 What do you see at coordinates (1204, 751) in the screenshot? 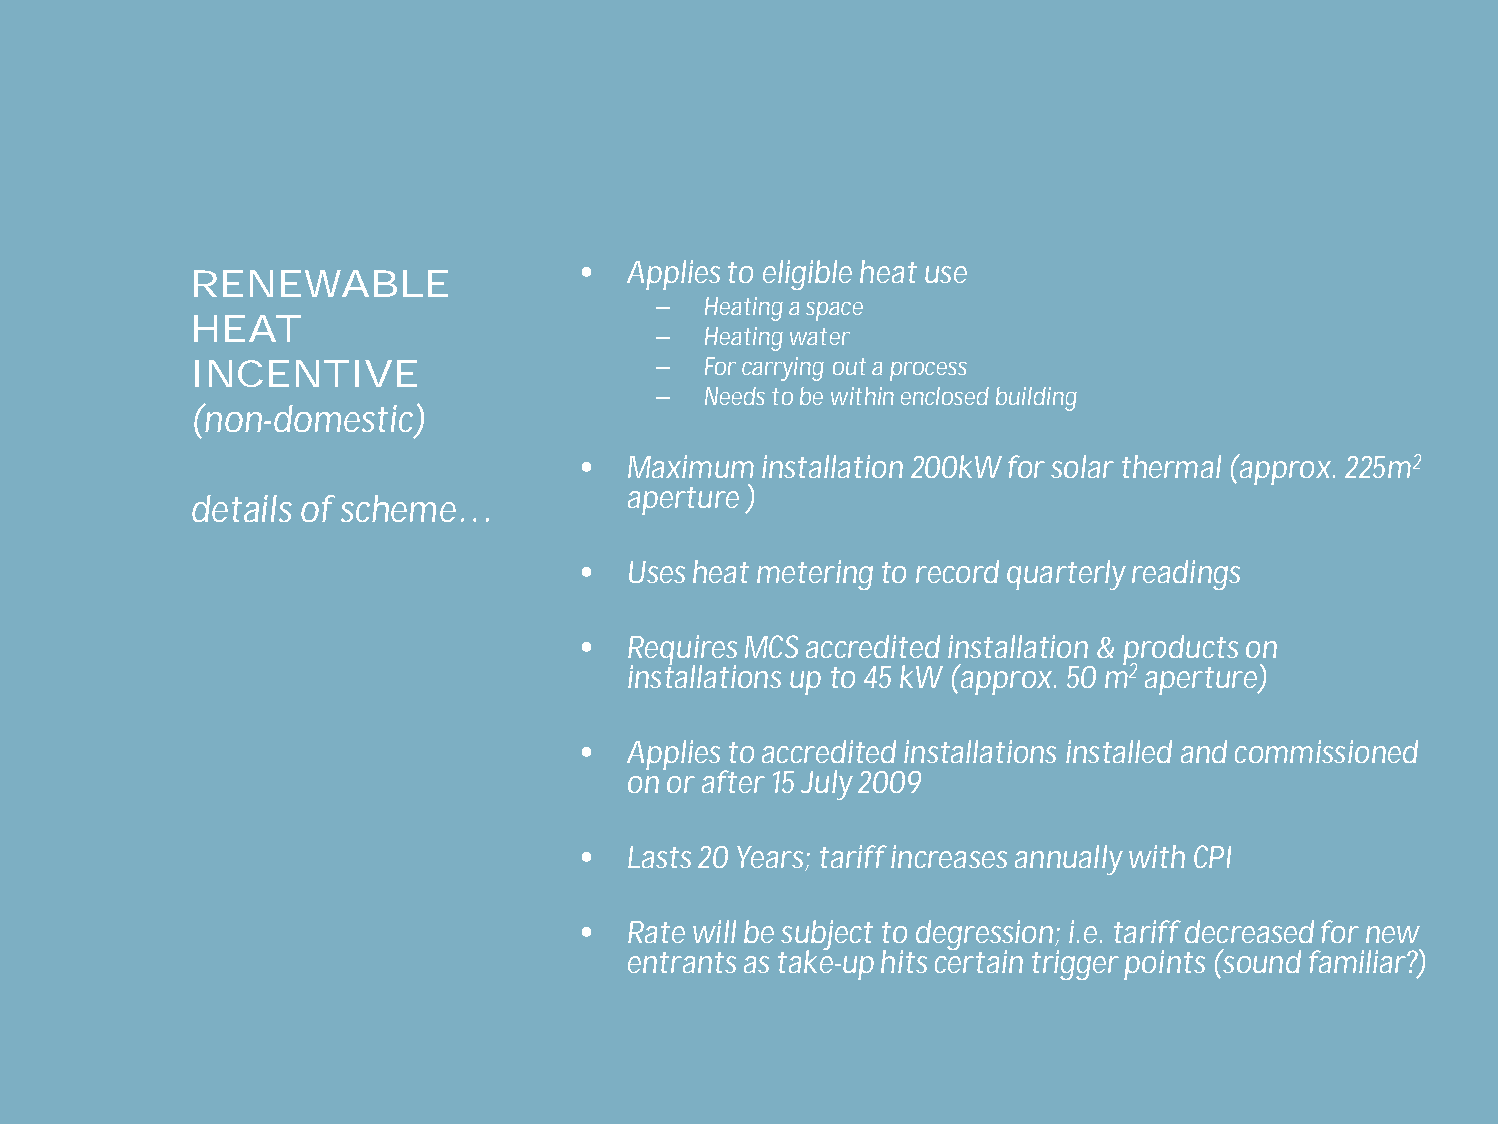
I see `and` at bounding box center [1204, 751].
